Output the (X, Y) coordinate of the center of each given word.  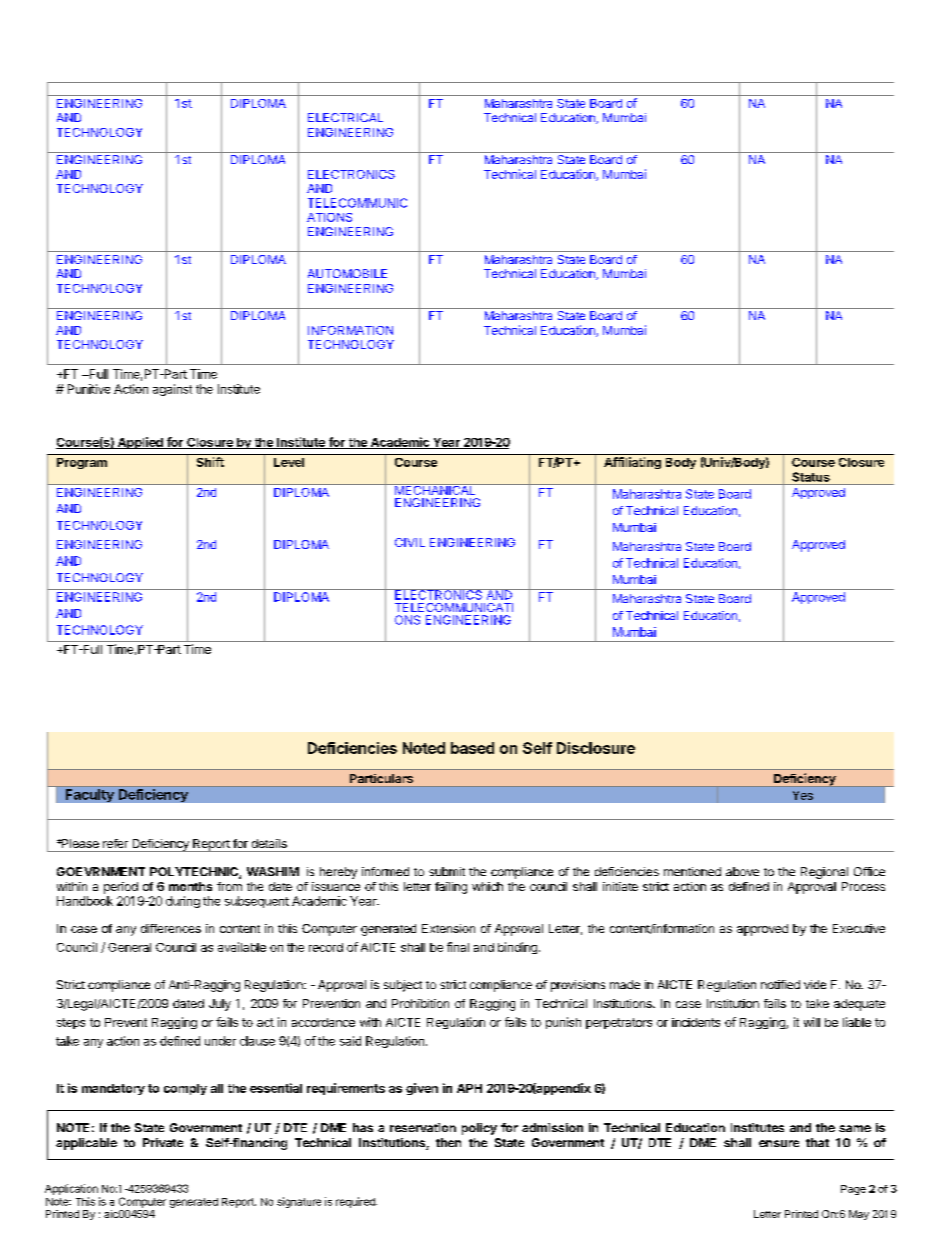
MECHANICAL (435, 489)
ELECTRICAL (345, 117)
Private (163, 1142)
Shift (210, 462)
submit (447, 871)
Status (811, 477)
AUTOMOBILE (347, 273)
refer (115, 843)
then (448, 1142)
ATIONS (329, 217)
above (742, 871)
